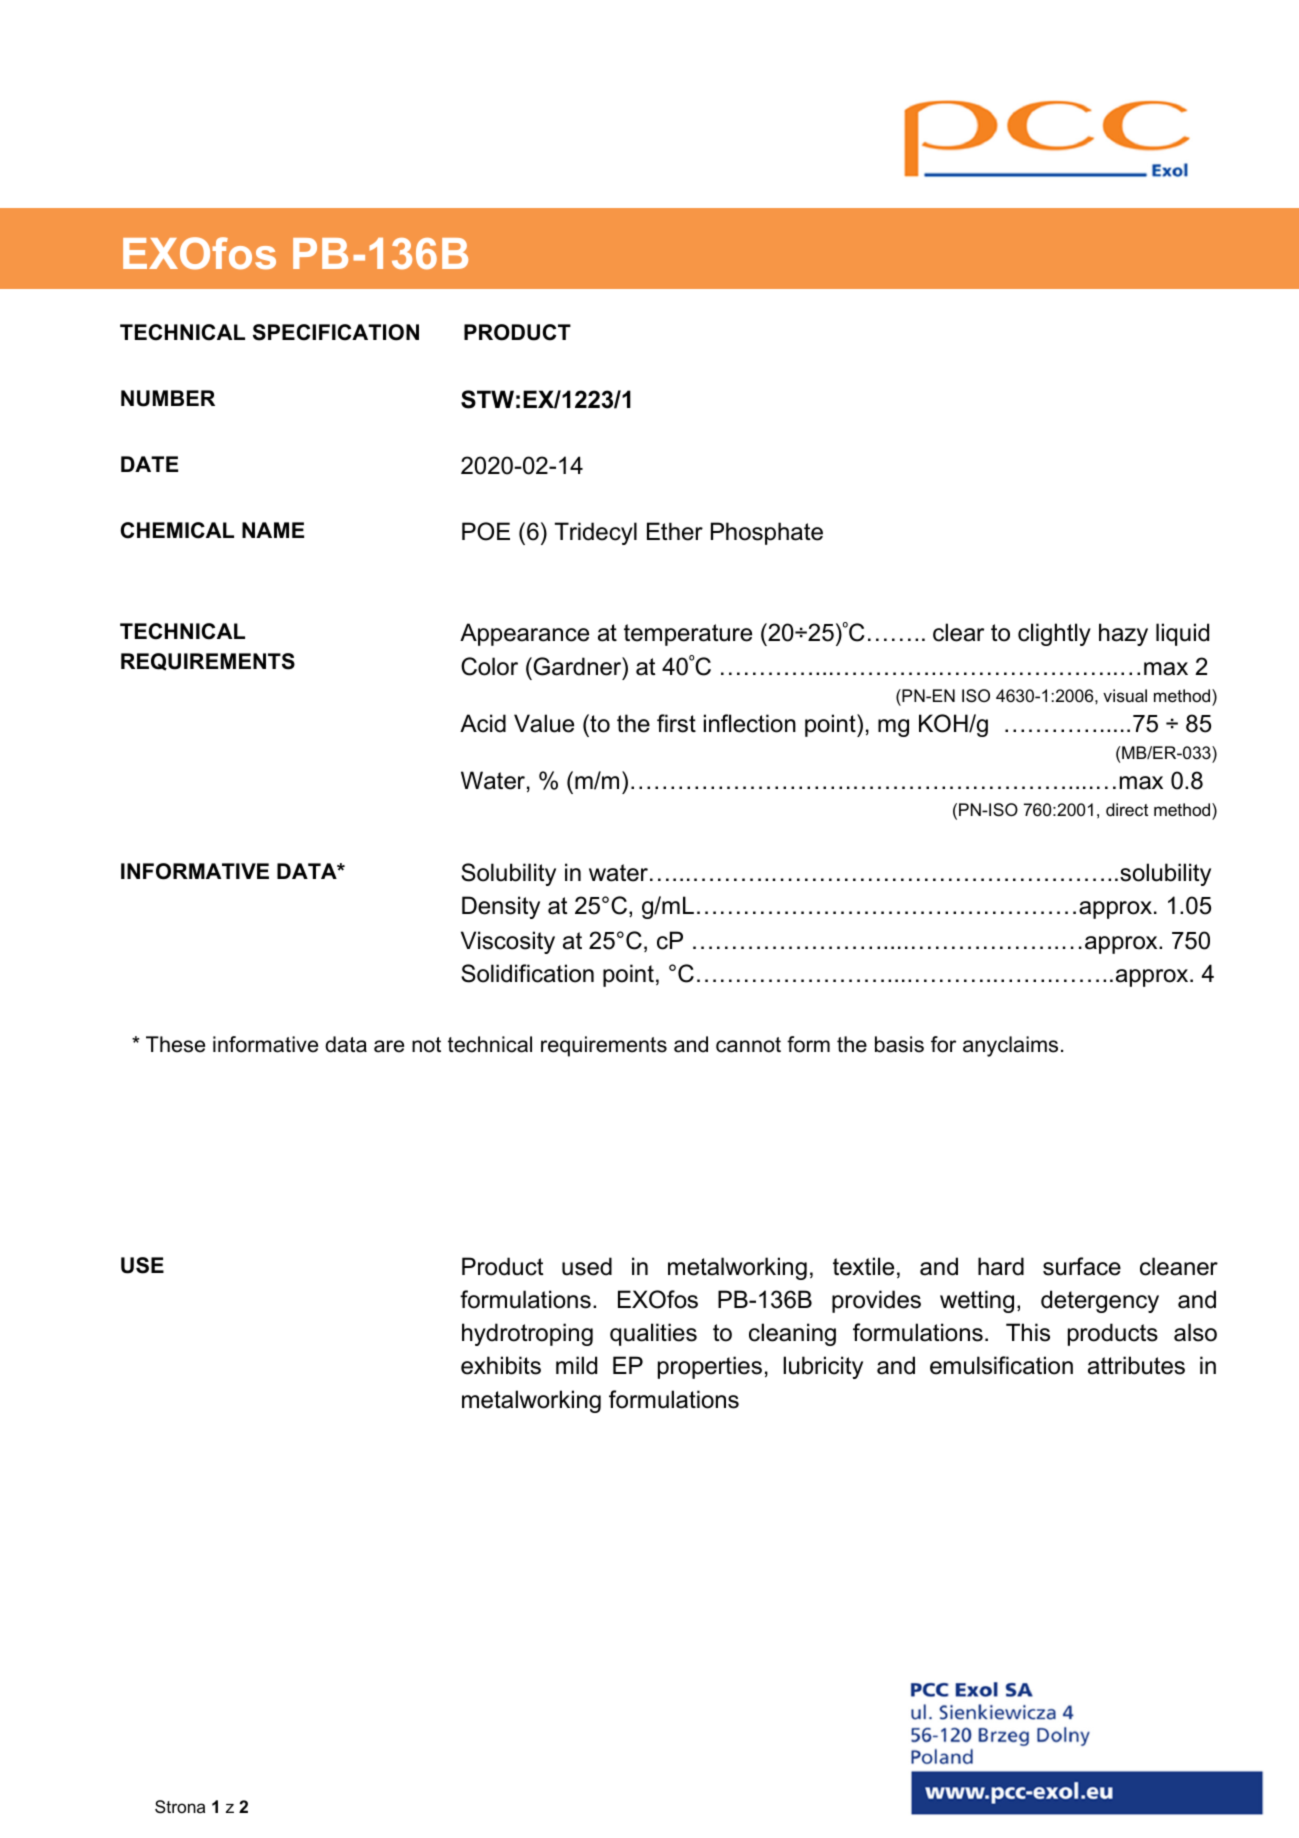 Image resolution: width=1299 pixels, height=1838 pixels. What do you see at coordinates (180, 1807) in the screenshot?
I see `Strona` at bounding box center [180, 1807].
